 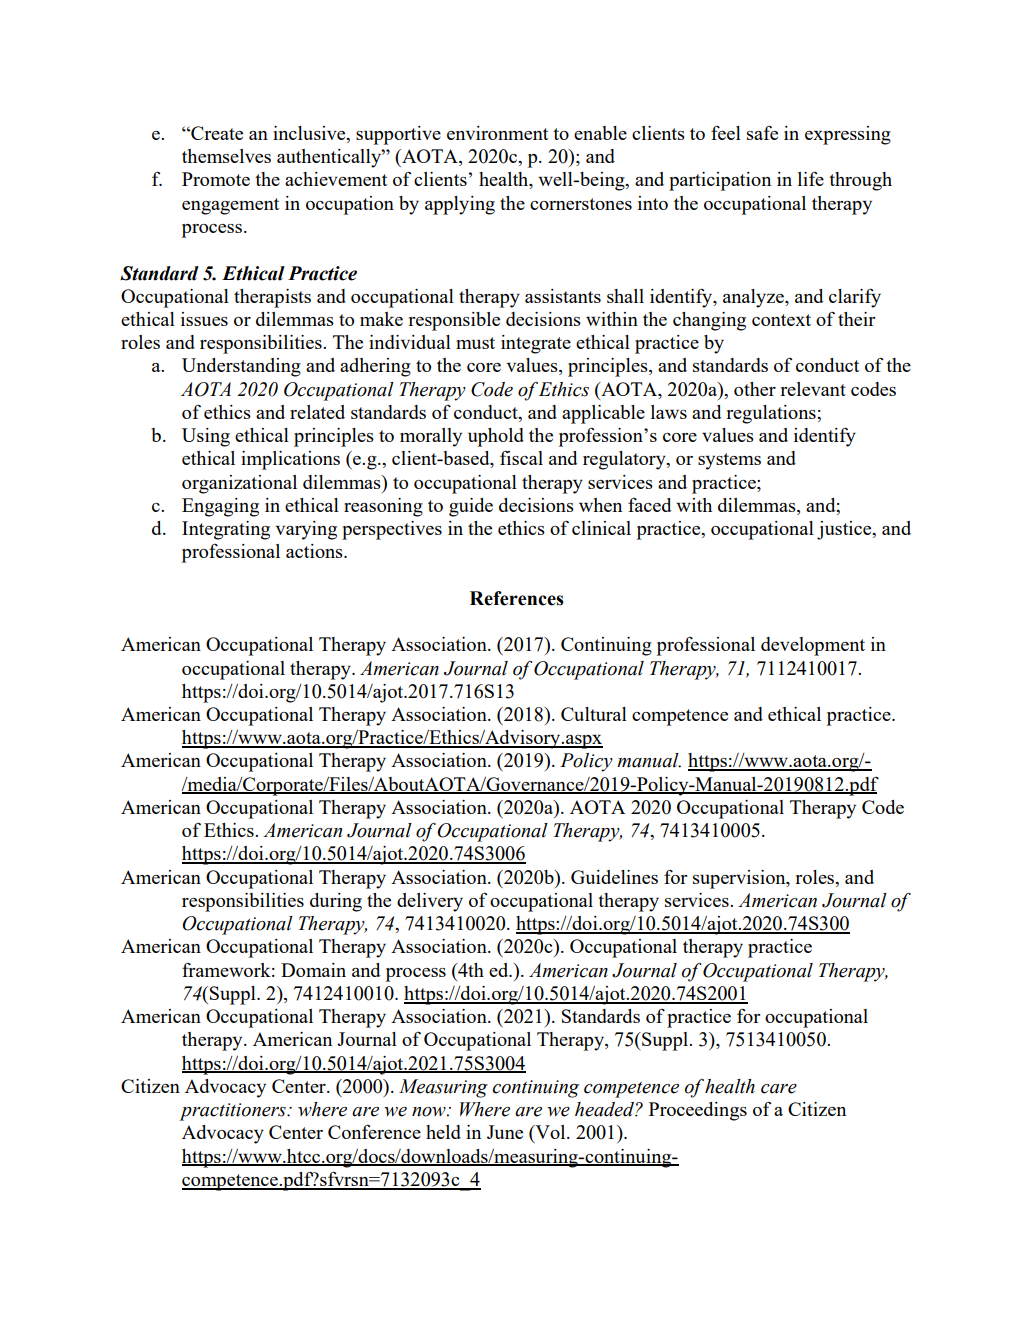 I want to click on inclusive, so click(x=310, y=134).
